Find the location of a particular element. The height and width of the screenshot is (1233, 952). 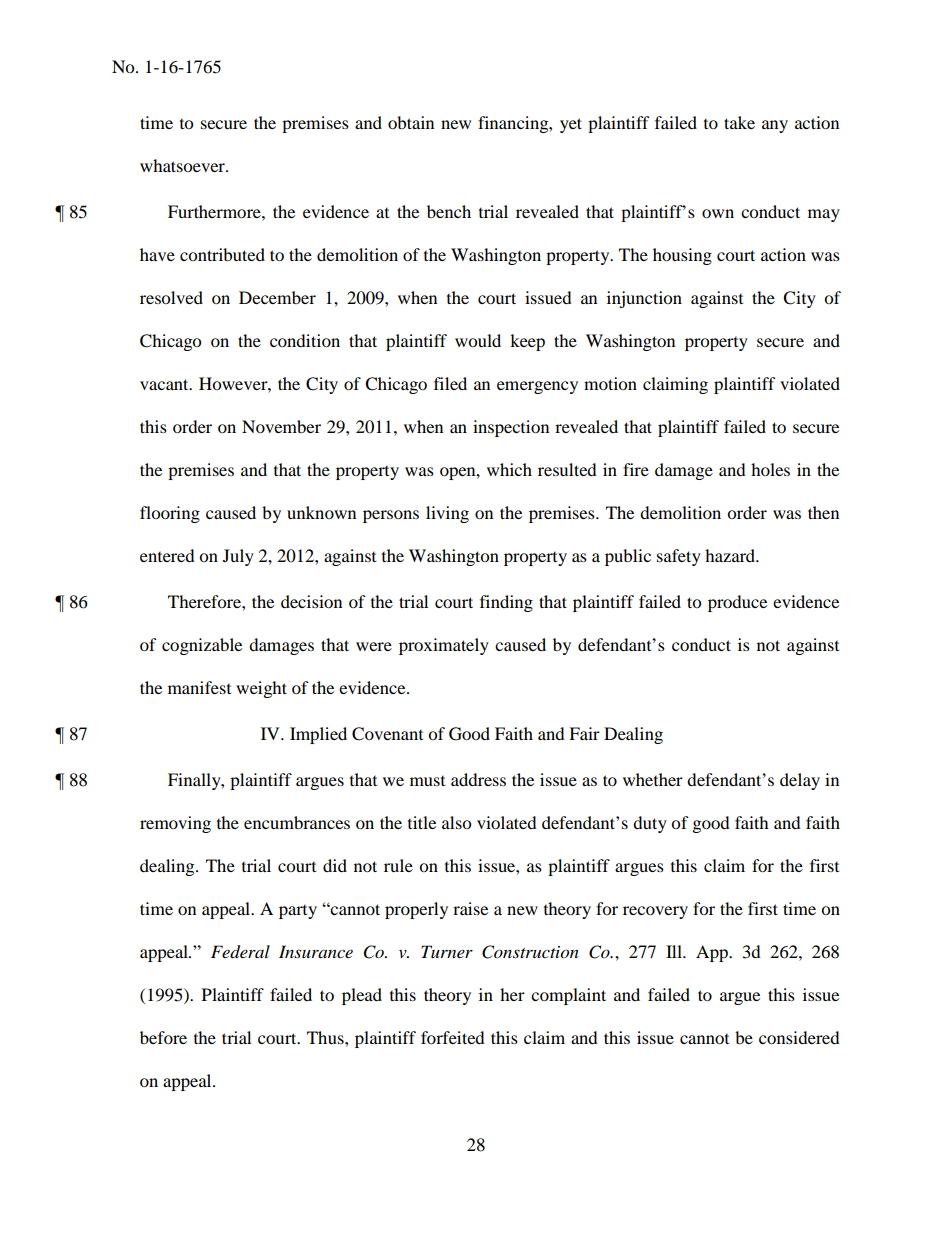

produce is located at coordinates (737, 603).
